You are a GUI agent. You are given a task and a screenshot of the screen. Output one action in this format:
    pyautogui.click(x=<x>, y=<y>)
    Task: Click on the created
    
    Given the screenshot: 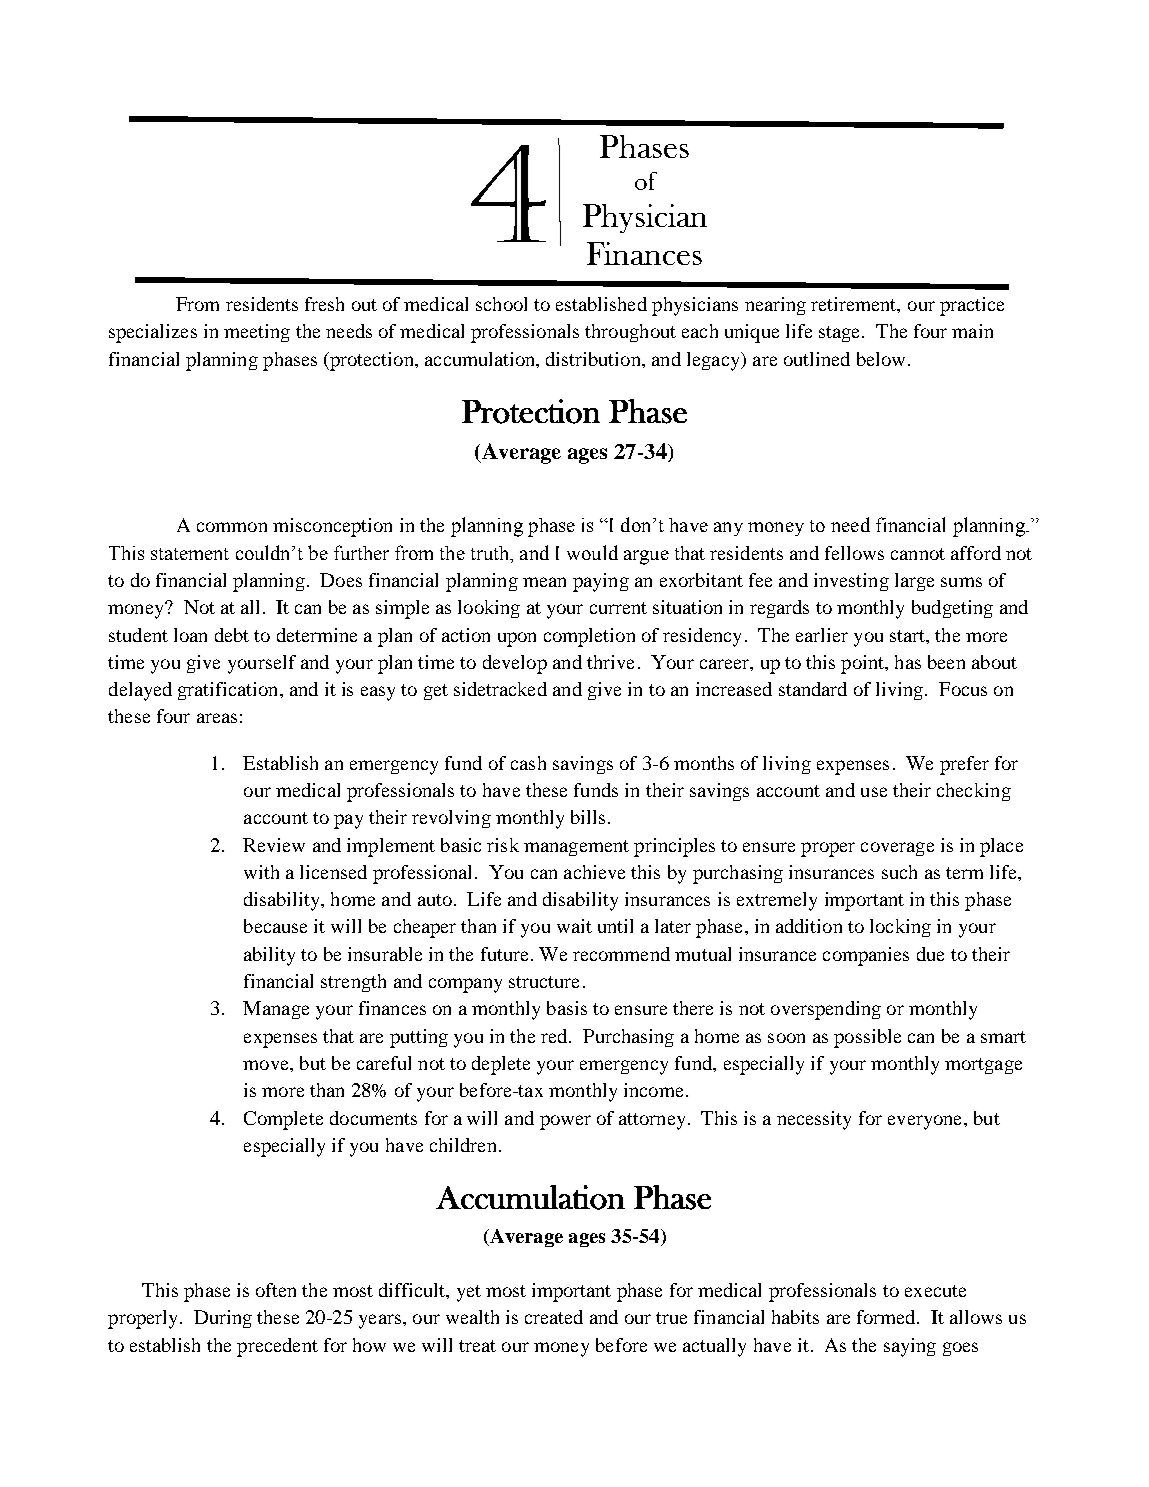 What is the action you would take?
    pyautogui.click(x=554, y=1317)
